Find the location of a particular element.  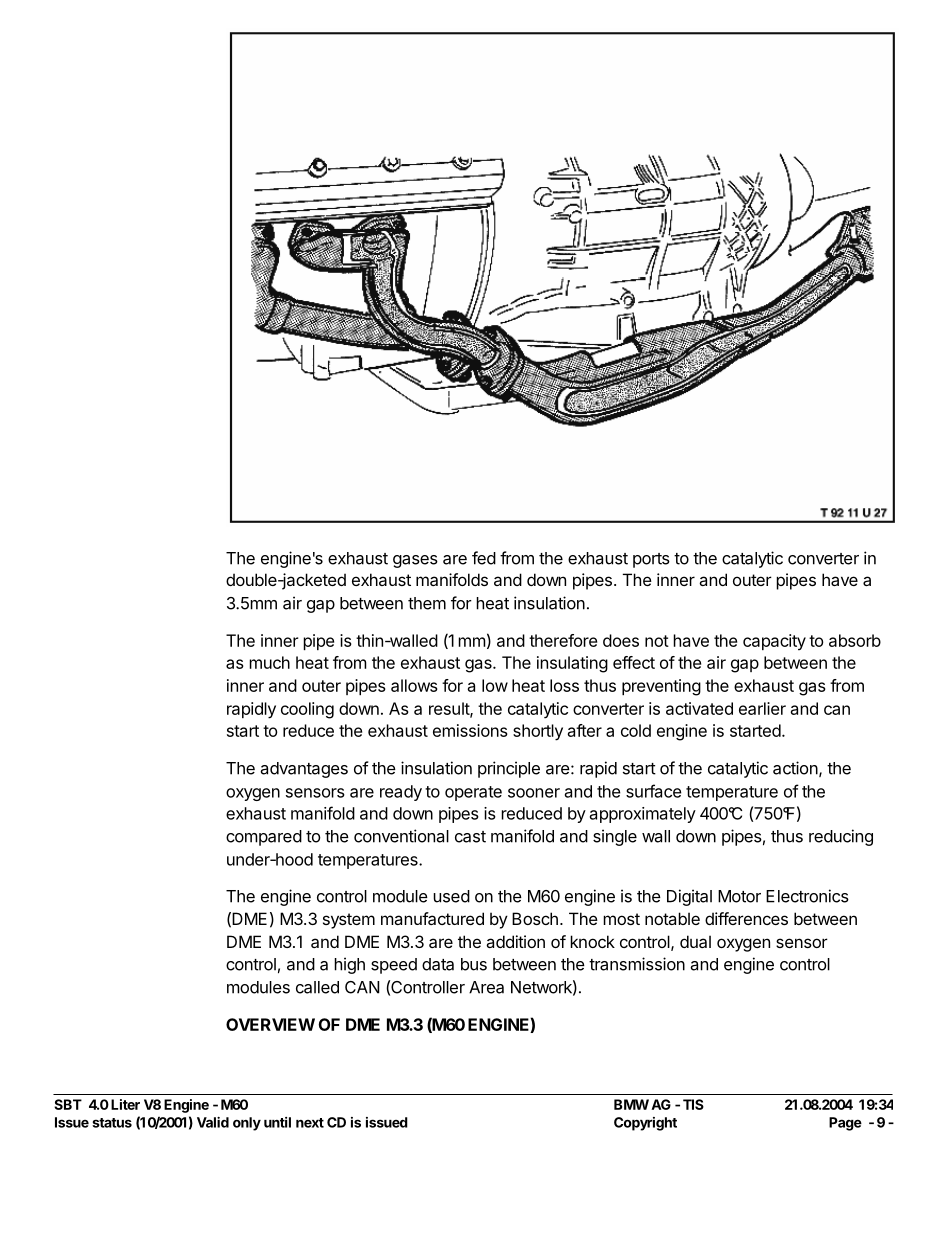

compared is located at coordinates (264, 838).
